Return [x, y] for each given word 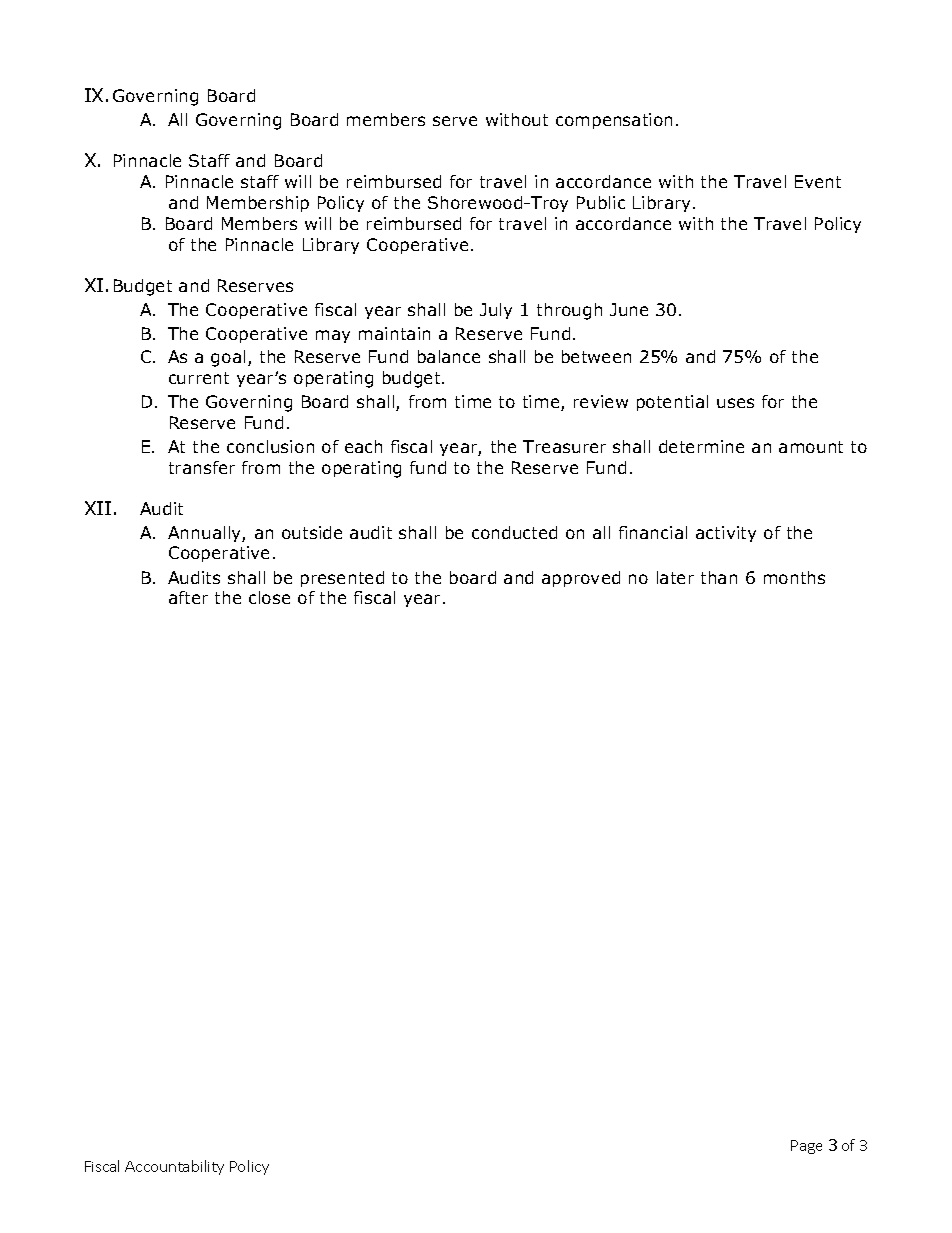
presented [342, 579]
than [719, 577]
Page [806, 1147]
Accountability [174, 1167]
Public [601, 202]
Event [818, 181]
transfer [202, 467]
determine [701, 446]
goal [228, 358]
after [188, 597]
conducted [514, 532]
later [675, 577]
